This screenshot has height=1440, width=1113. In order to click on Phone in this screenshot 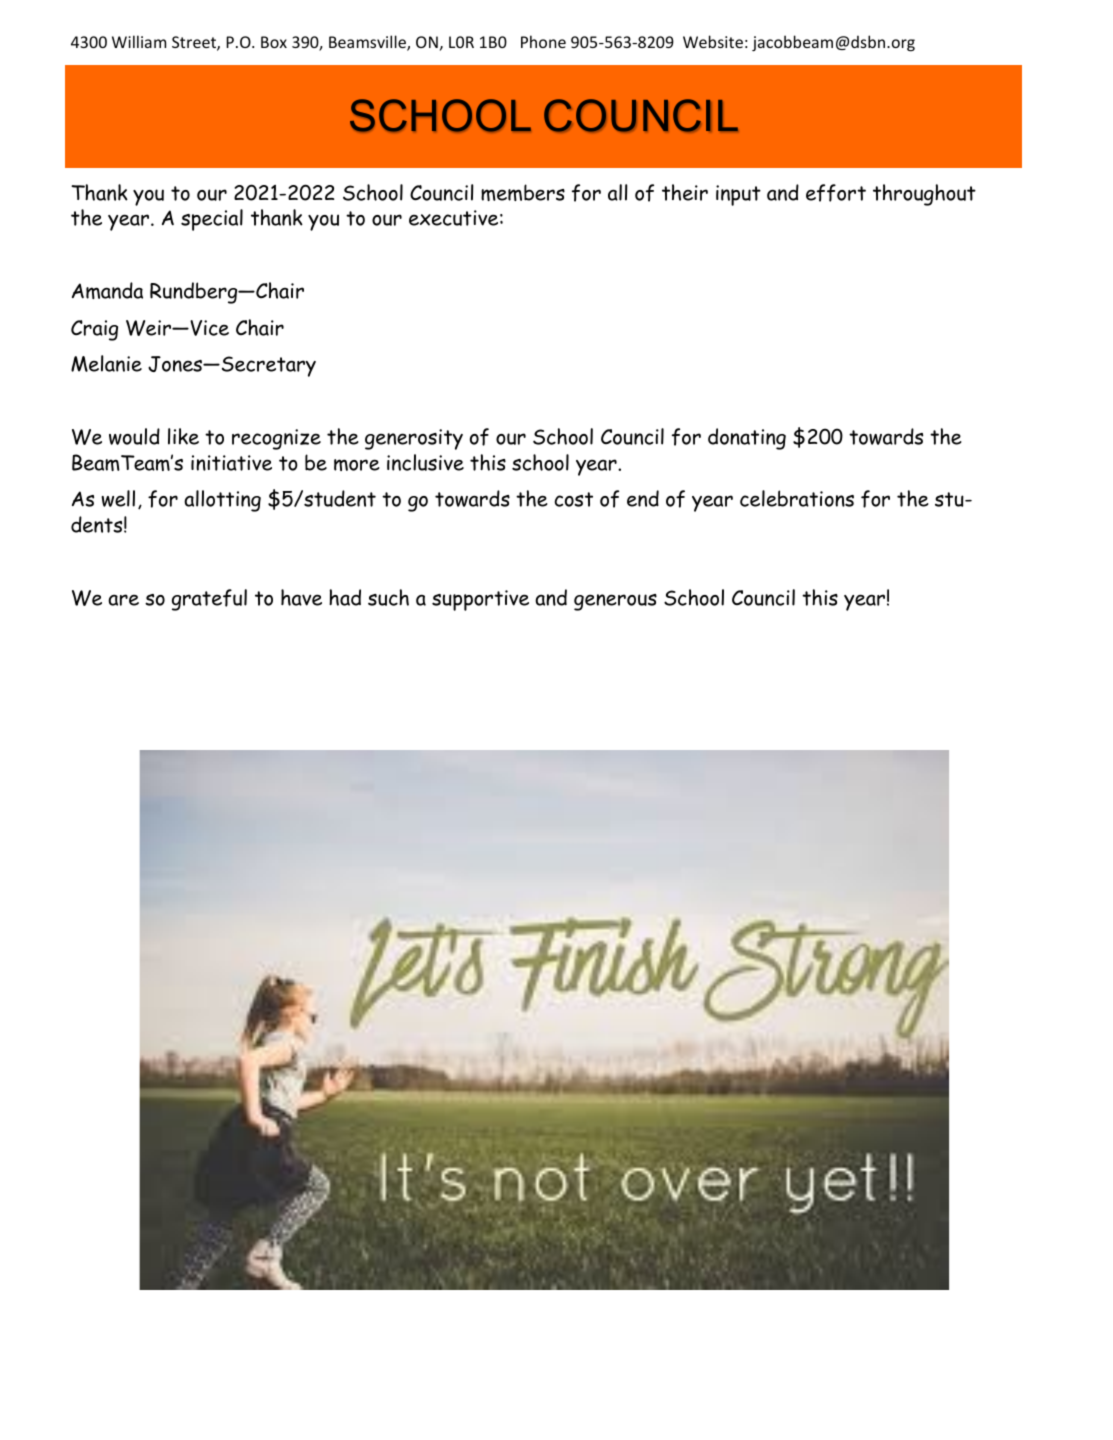, I will do `click(543, 41)`.
